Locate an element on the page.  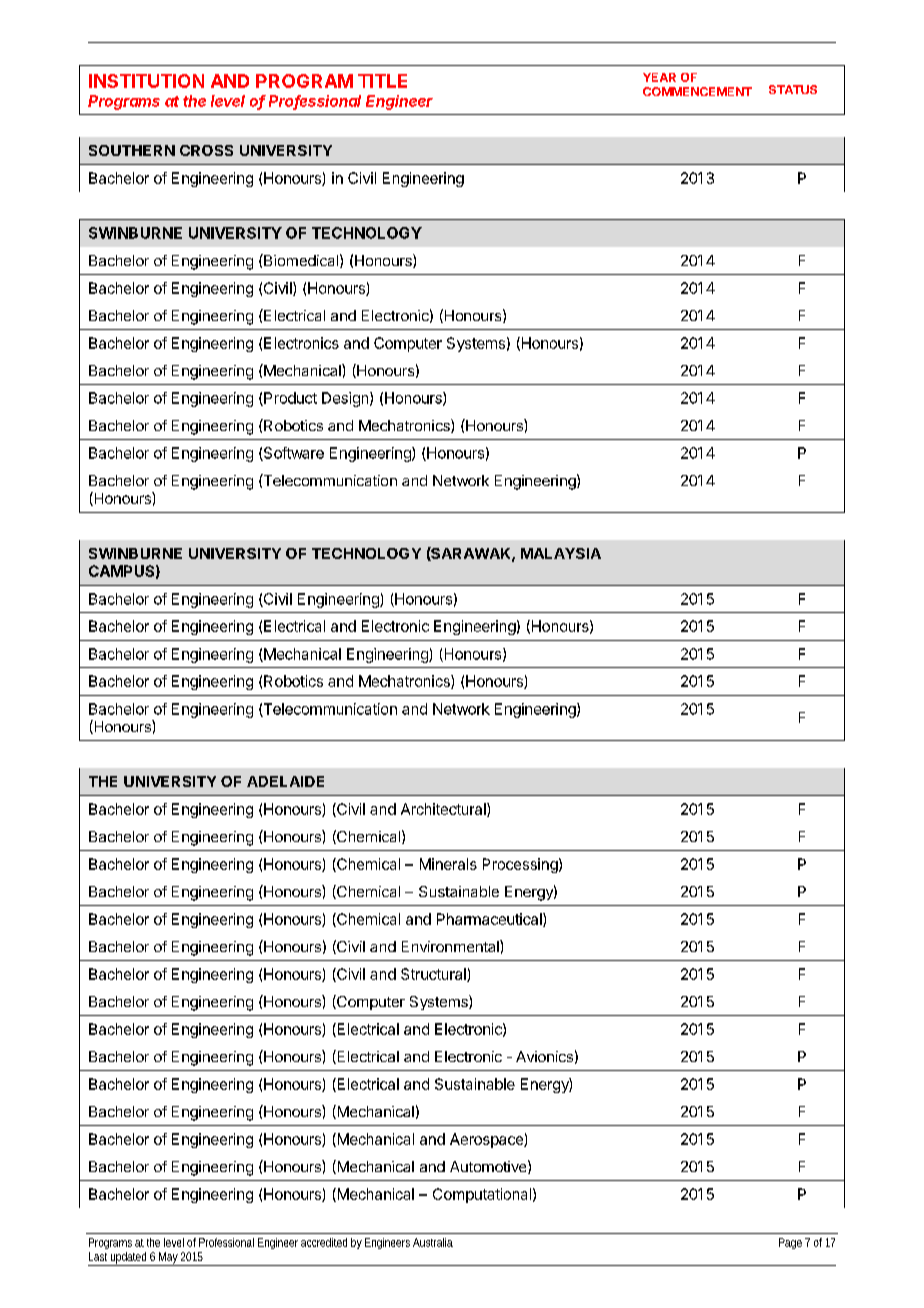
May is located at coordinates (168, 1259).
